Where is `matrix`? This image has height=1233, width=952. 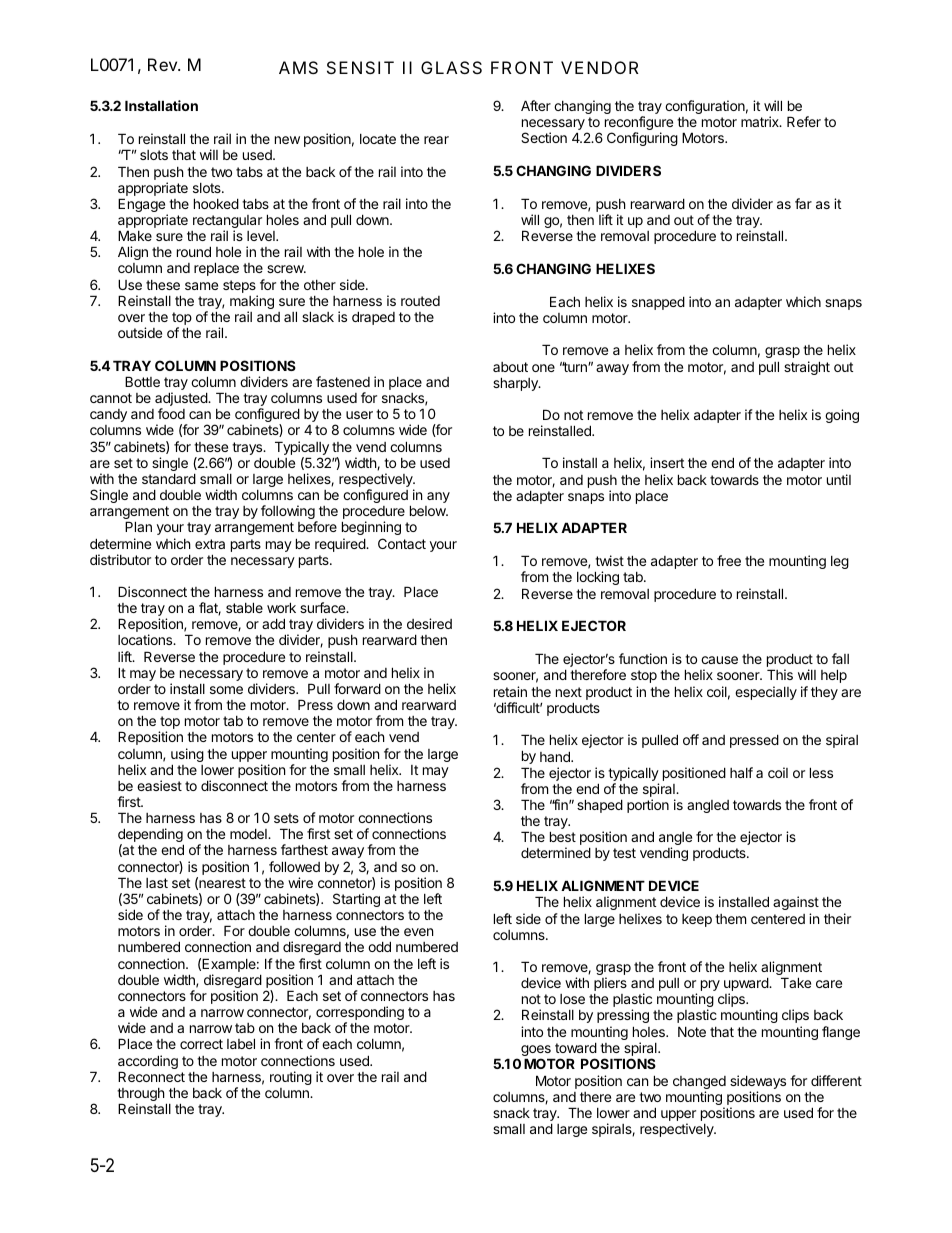
matrix is located at coordinates (761, 121).
